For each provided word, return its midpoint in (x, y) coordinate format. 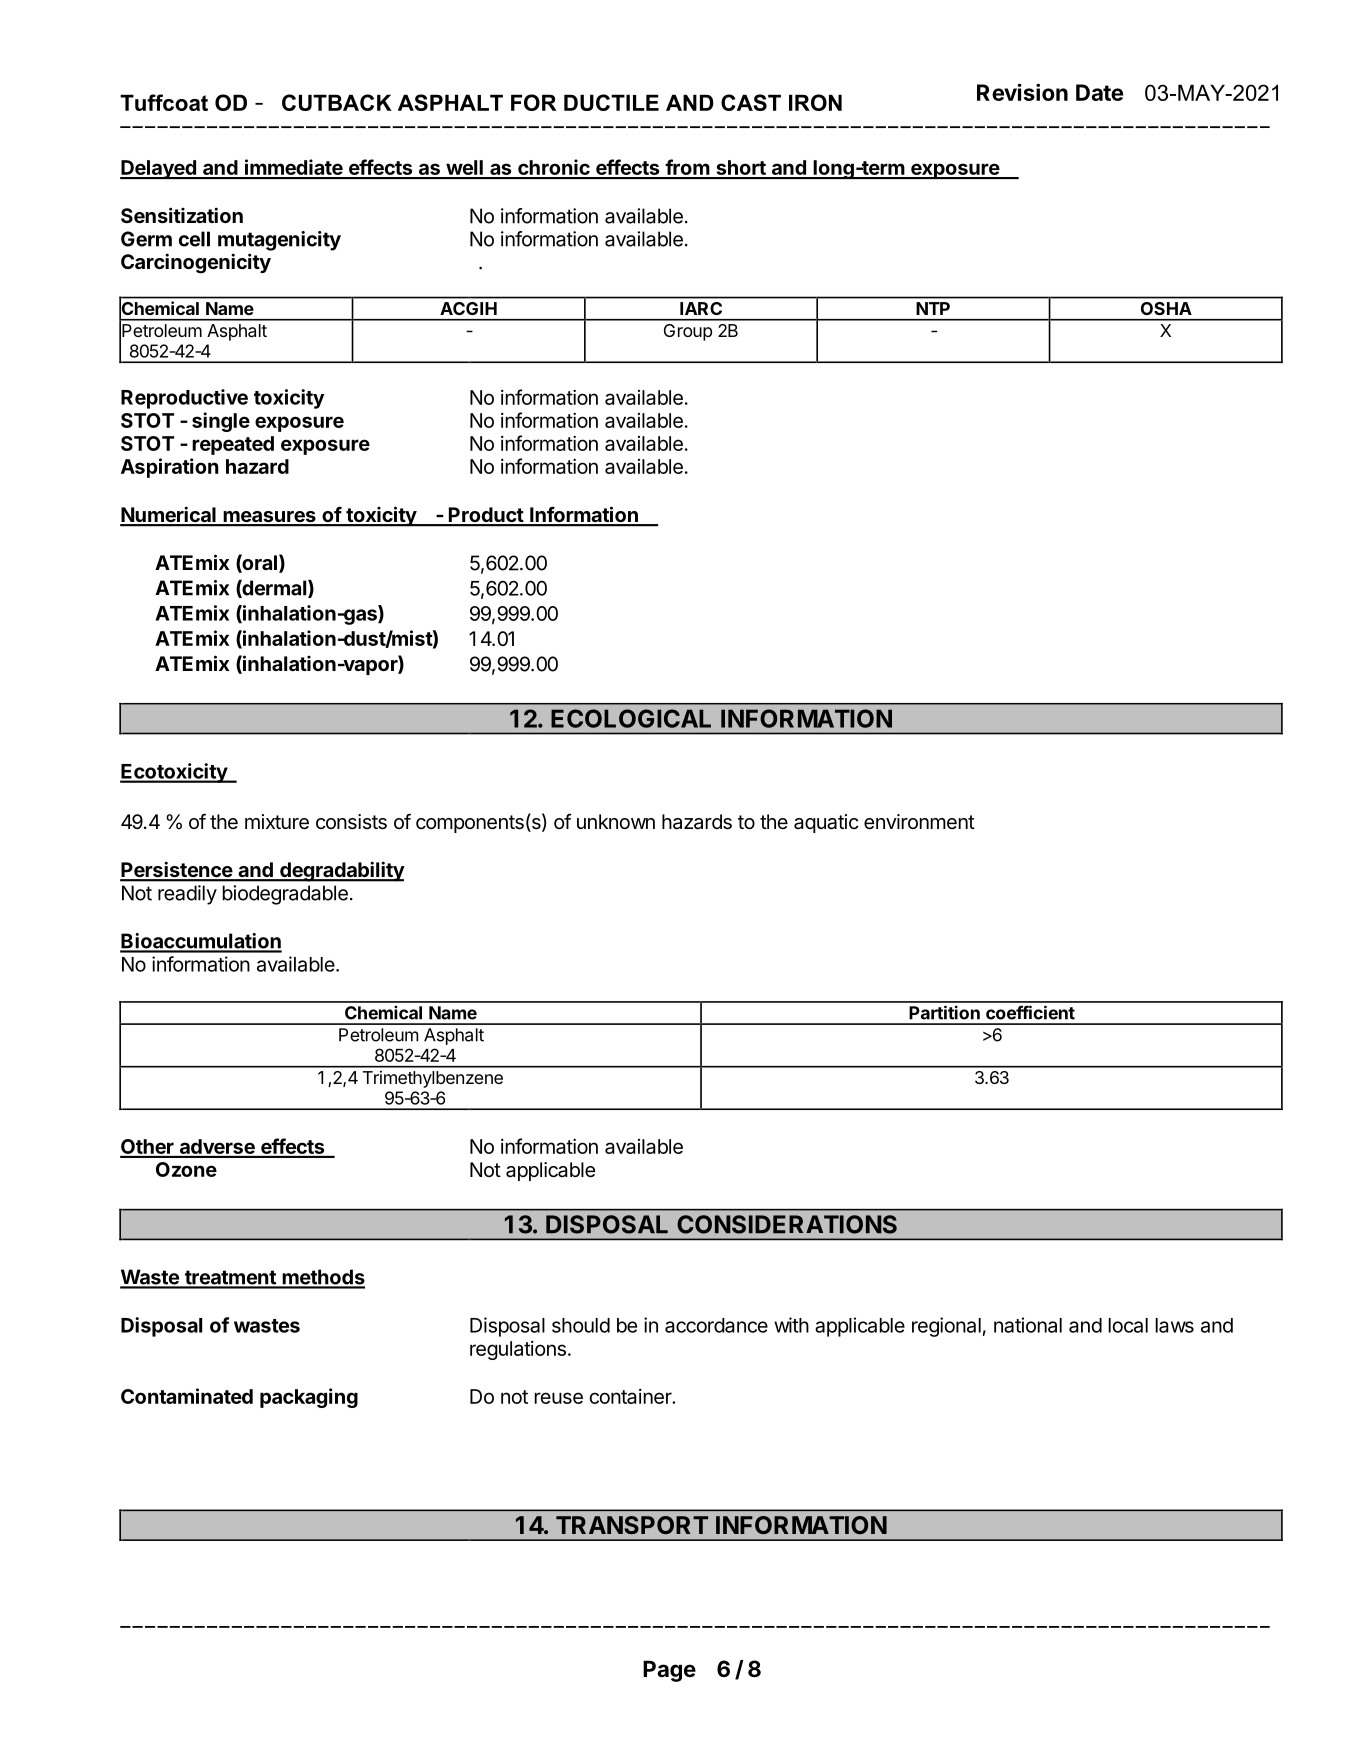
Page (669, 1671)
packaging (309, 1398)
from (687, 168)
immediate (294, 168)
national (1028, 1325)
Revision (1022, 92)
